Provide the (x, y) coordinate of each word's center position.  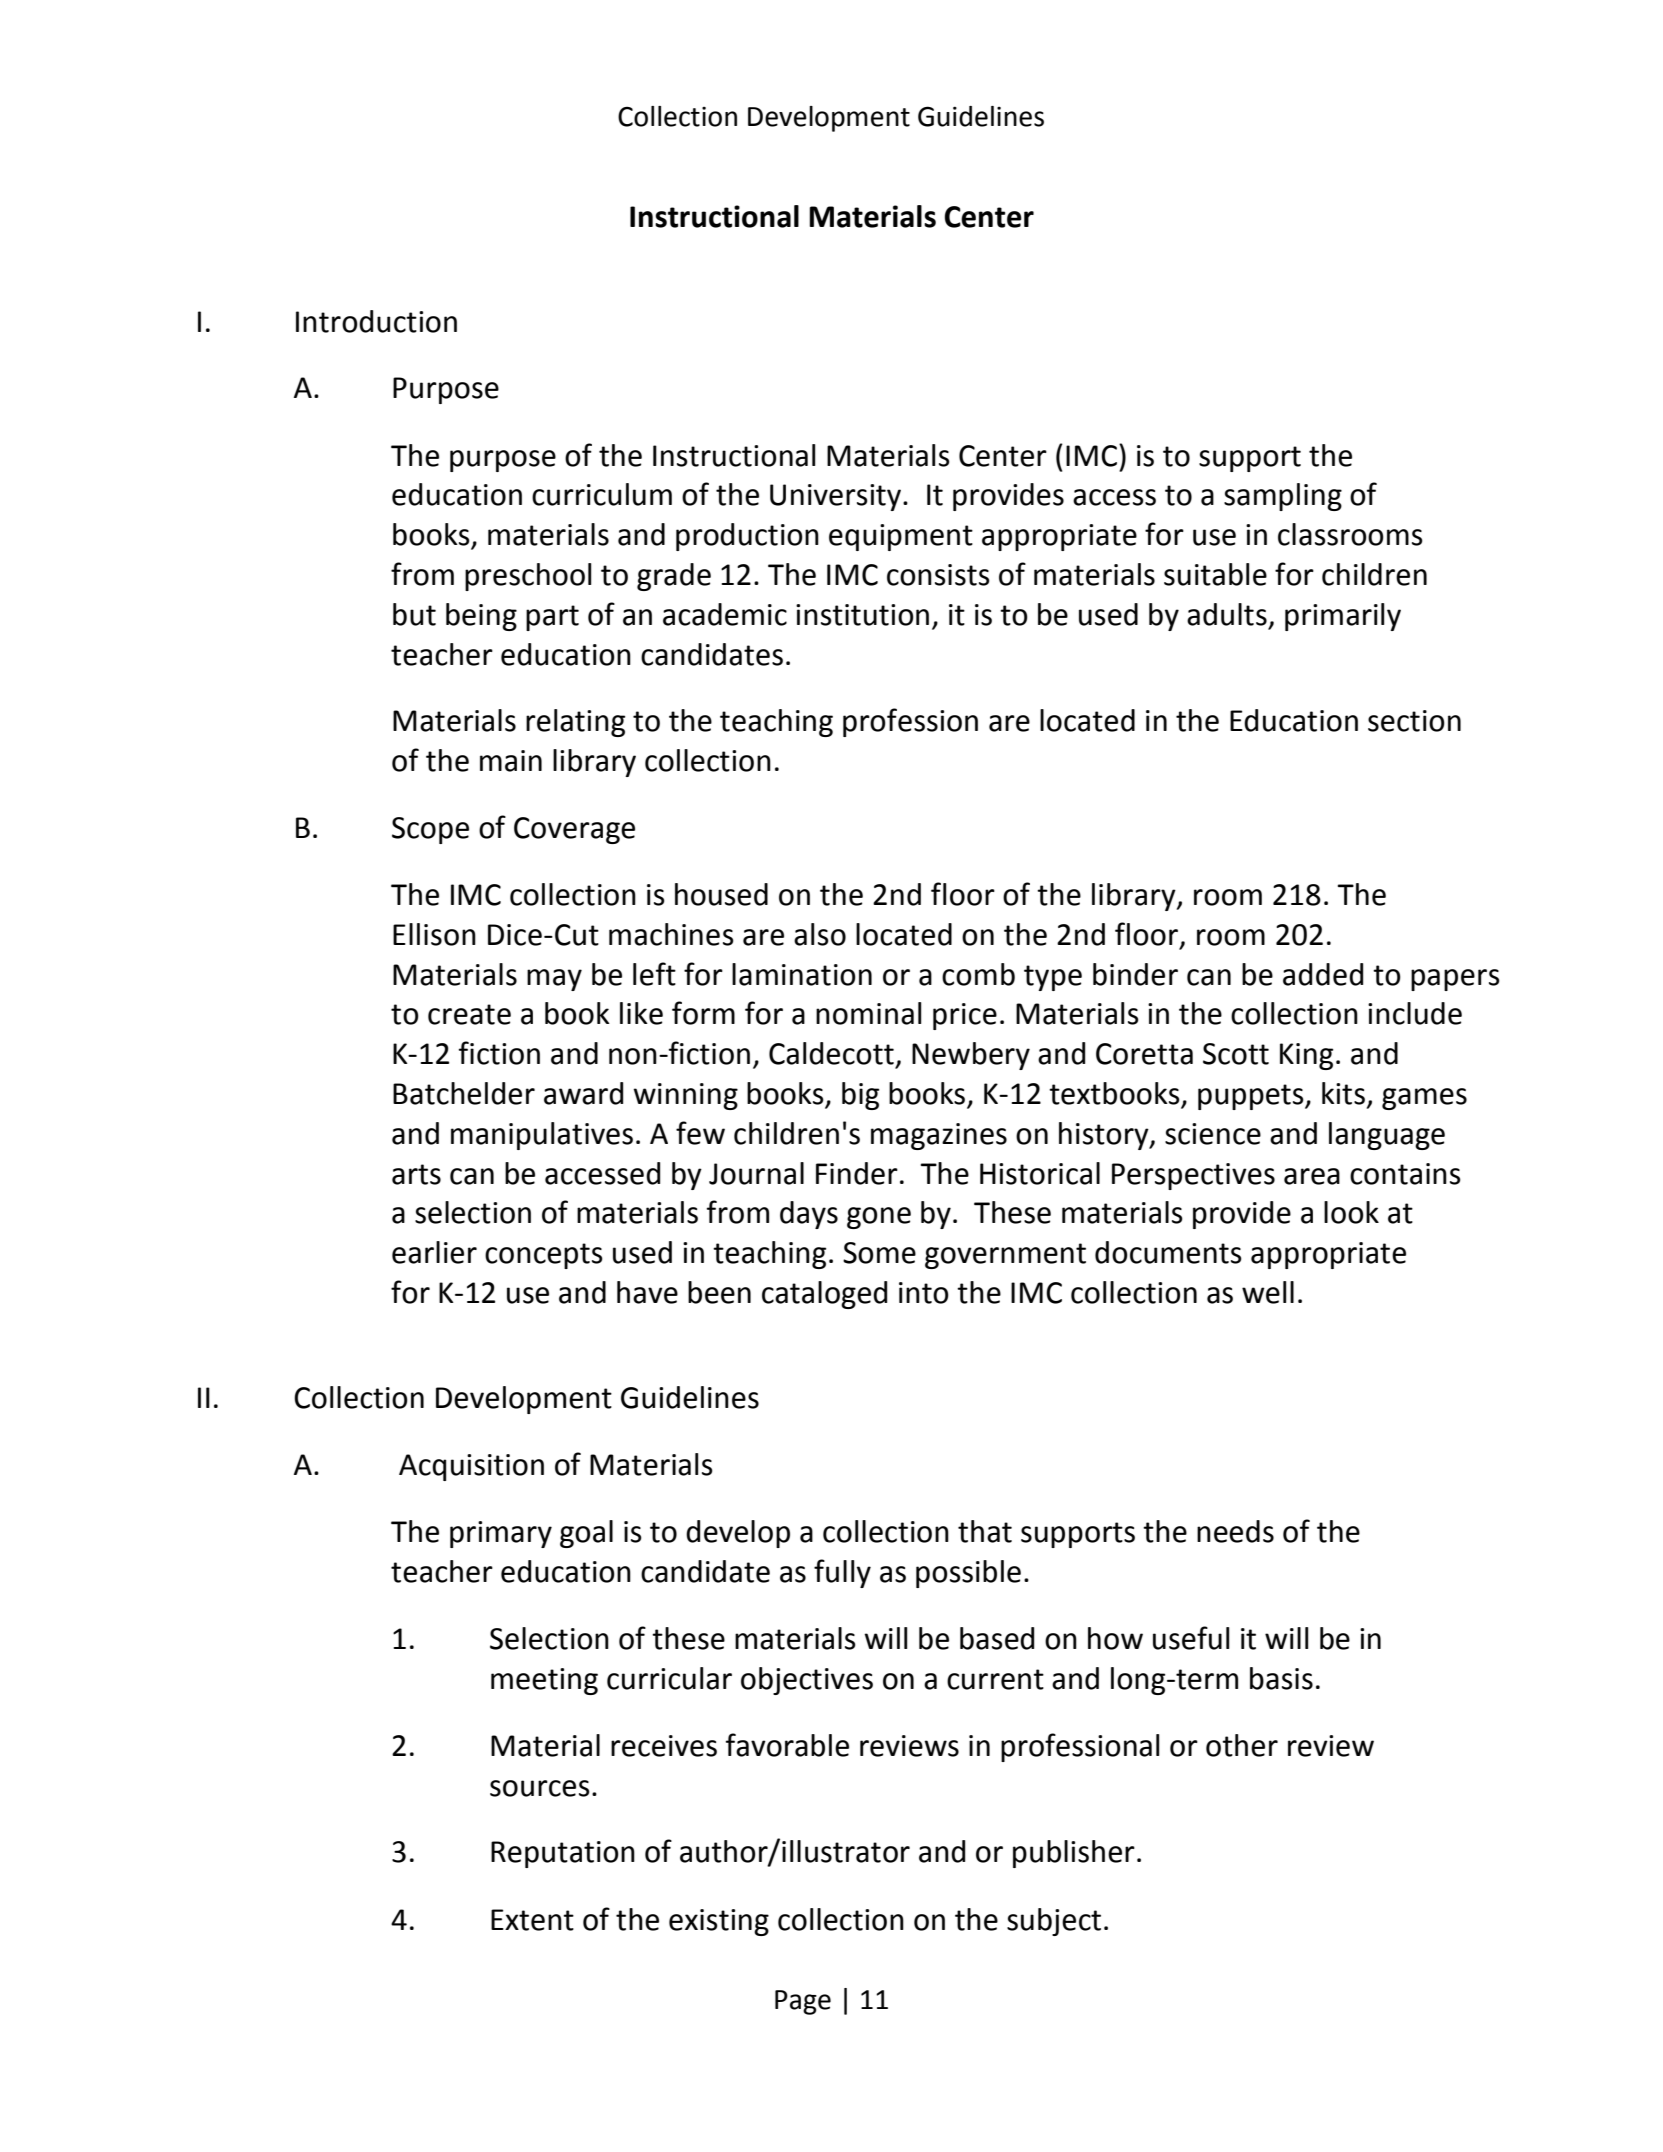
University (837, 497)
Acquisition (471, 1467)
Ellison (434, 934)
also (820, 934)
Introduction (376, 321)
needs (1235, 1531)
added (1323, 974)
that (985, 1531)
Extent (532, 1920)
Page (803, 2002)
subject (1054, 1922)
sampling (1283, 497)
